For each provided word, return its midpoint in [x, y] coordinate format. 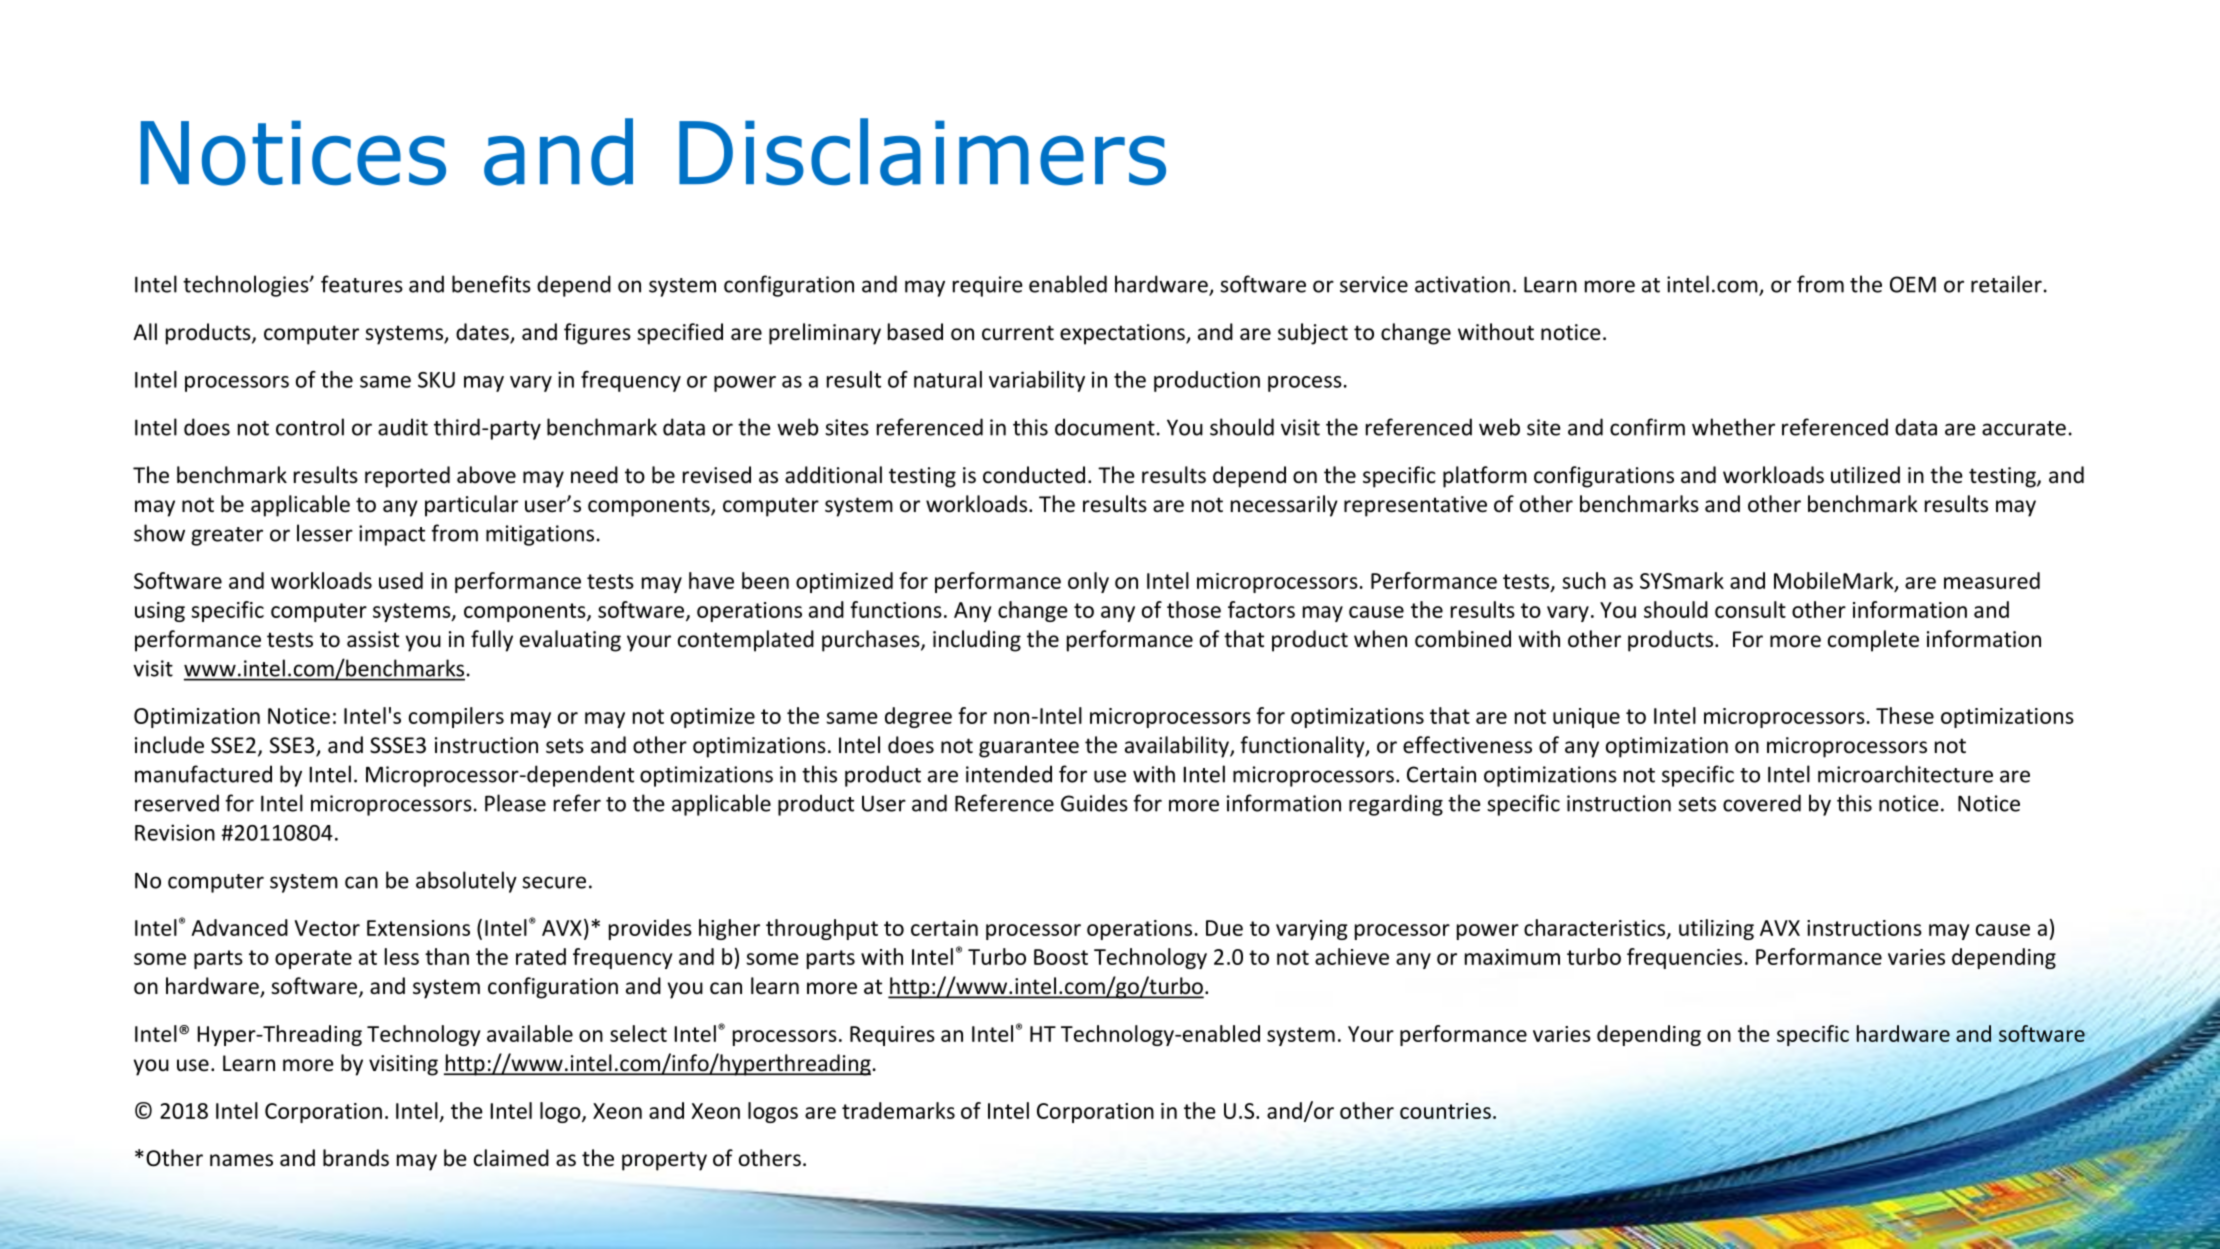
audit [403, 427]
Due [1224, 928]
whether [1733, 427]
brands [356, 1158]
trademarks [898, 1110]
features [362, 284]
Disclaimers [922, 152]
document [1105, 427]
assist [373, 639]
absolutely [466, 882]
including [977, 641]
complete [1873, 641]
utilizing [1716, 929]
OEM [1913, 284]
